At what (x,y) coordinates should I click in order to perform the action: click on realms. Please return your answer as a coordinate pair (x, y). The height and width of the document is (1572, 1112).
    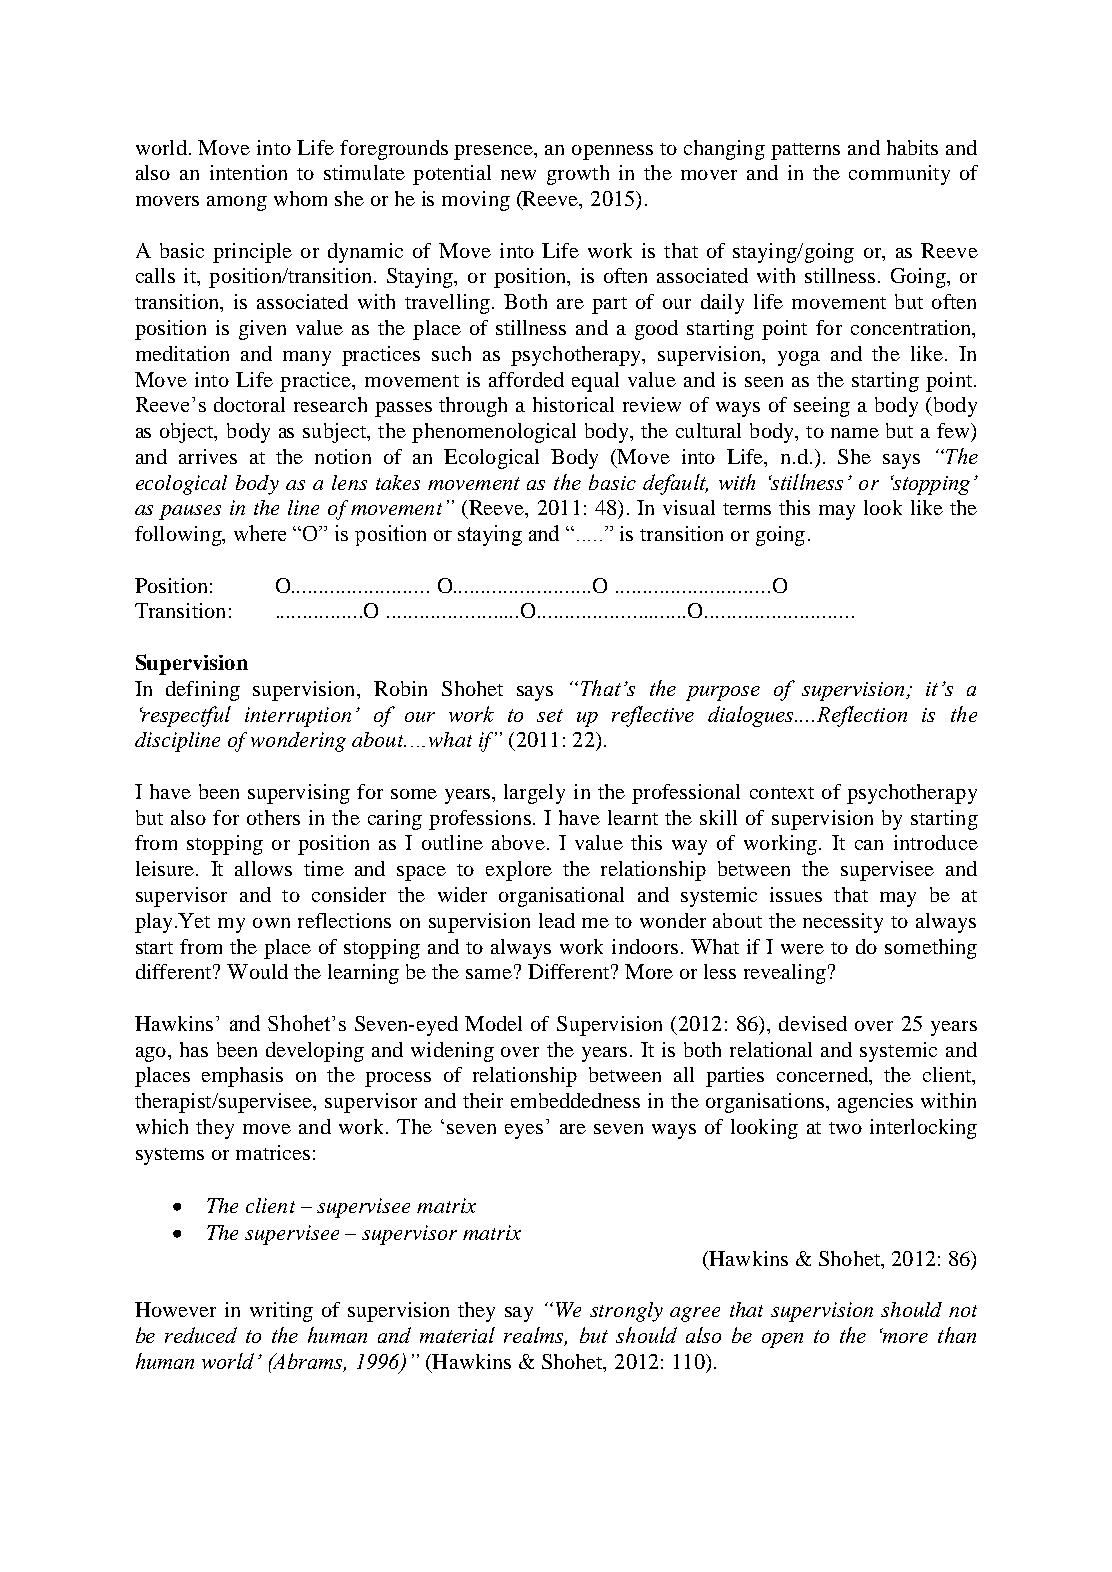
    Looking at the image, I should click on (535, 1336).
